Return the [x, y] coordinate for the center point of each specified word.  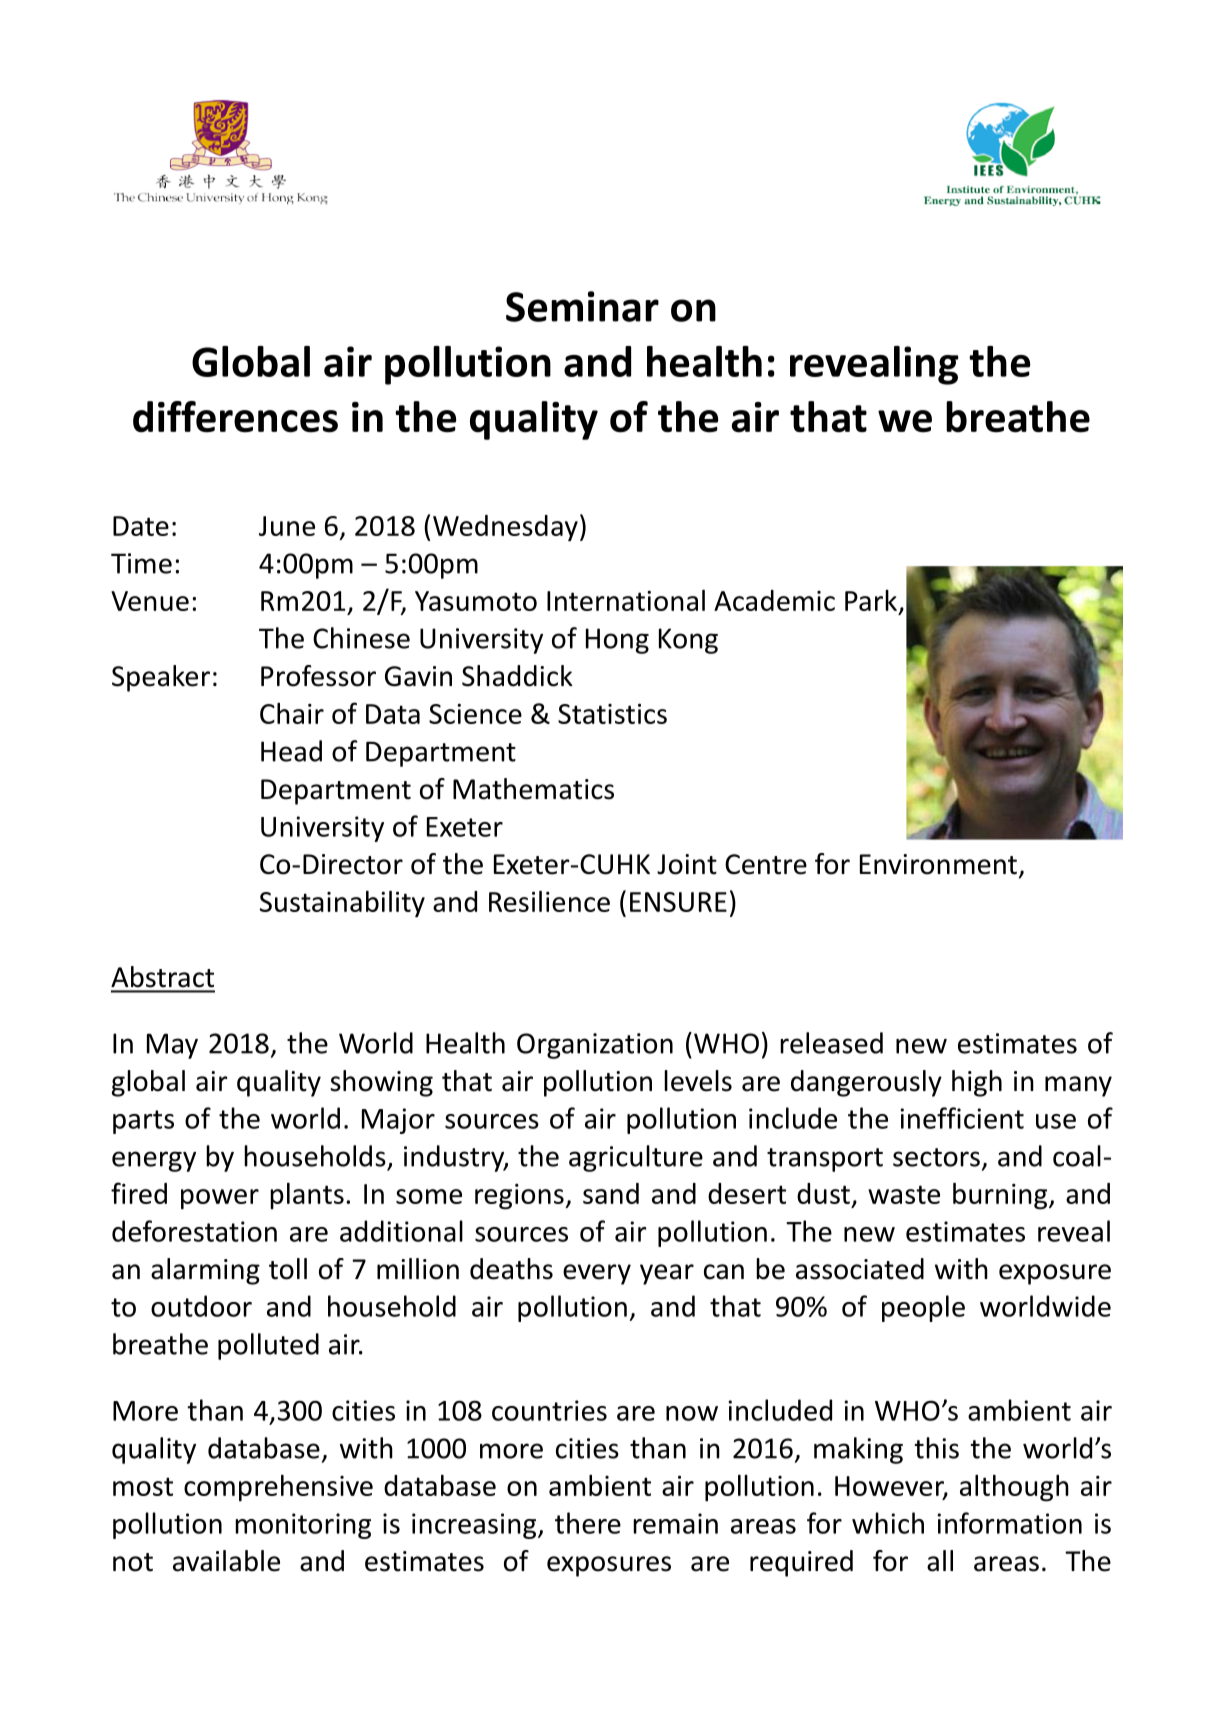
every [597, 1274]
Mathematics [533, 789]
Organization [595, 1046]
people [923, 1308]
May [172, 1046]
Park [872, 602]
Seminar [582, 306]
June [287, 526]
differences [235, 417]
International [626, 600]
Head [291, 751]
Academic [774, 600]
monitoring [303, 1526]
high [977, 1083]
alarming [205, 1271]
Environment [938, 864]
